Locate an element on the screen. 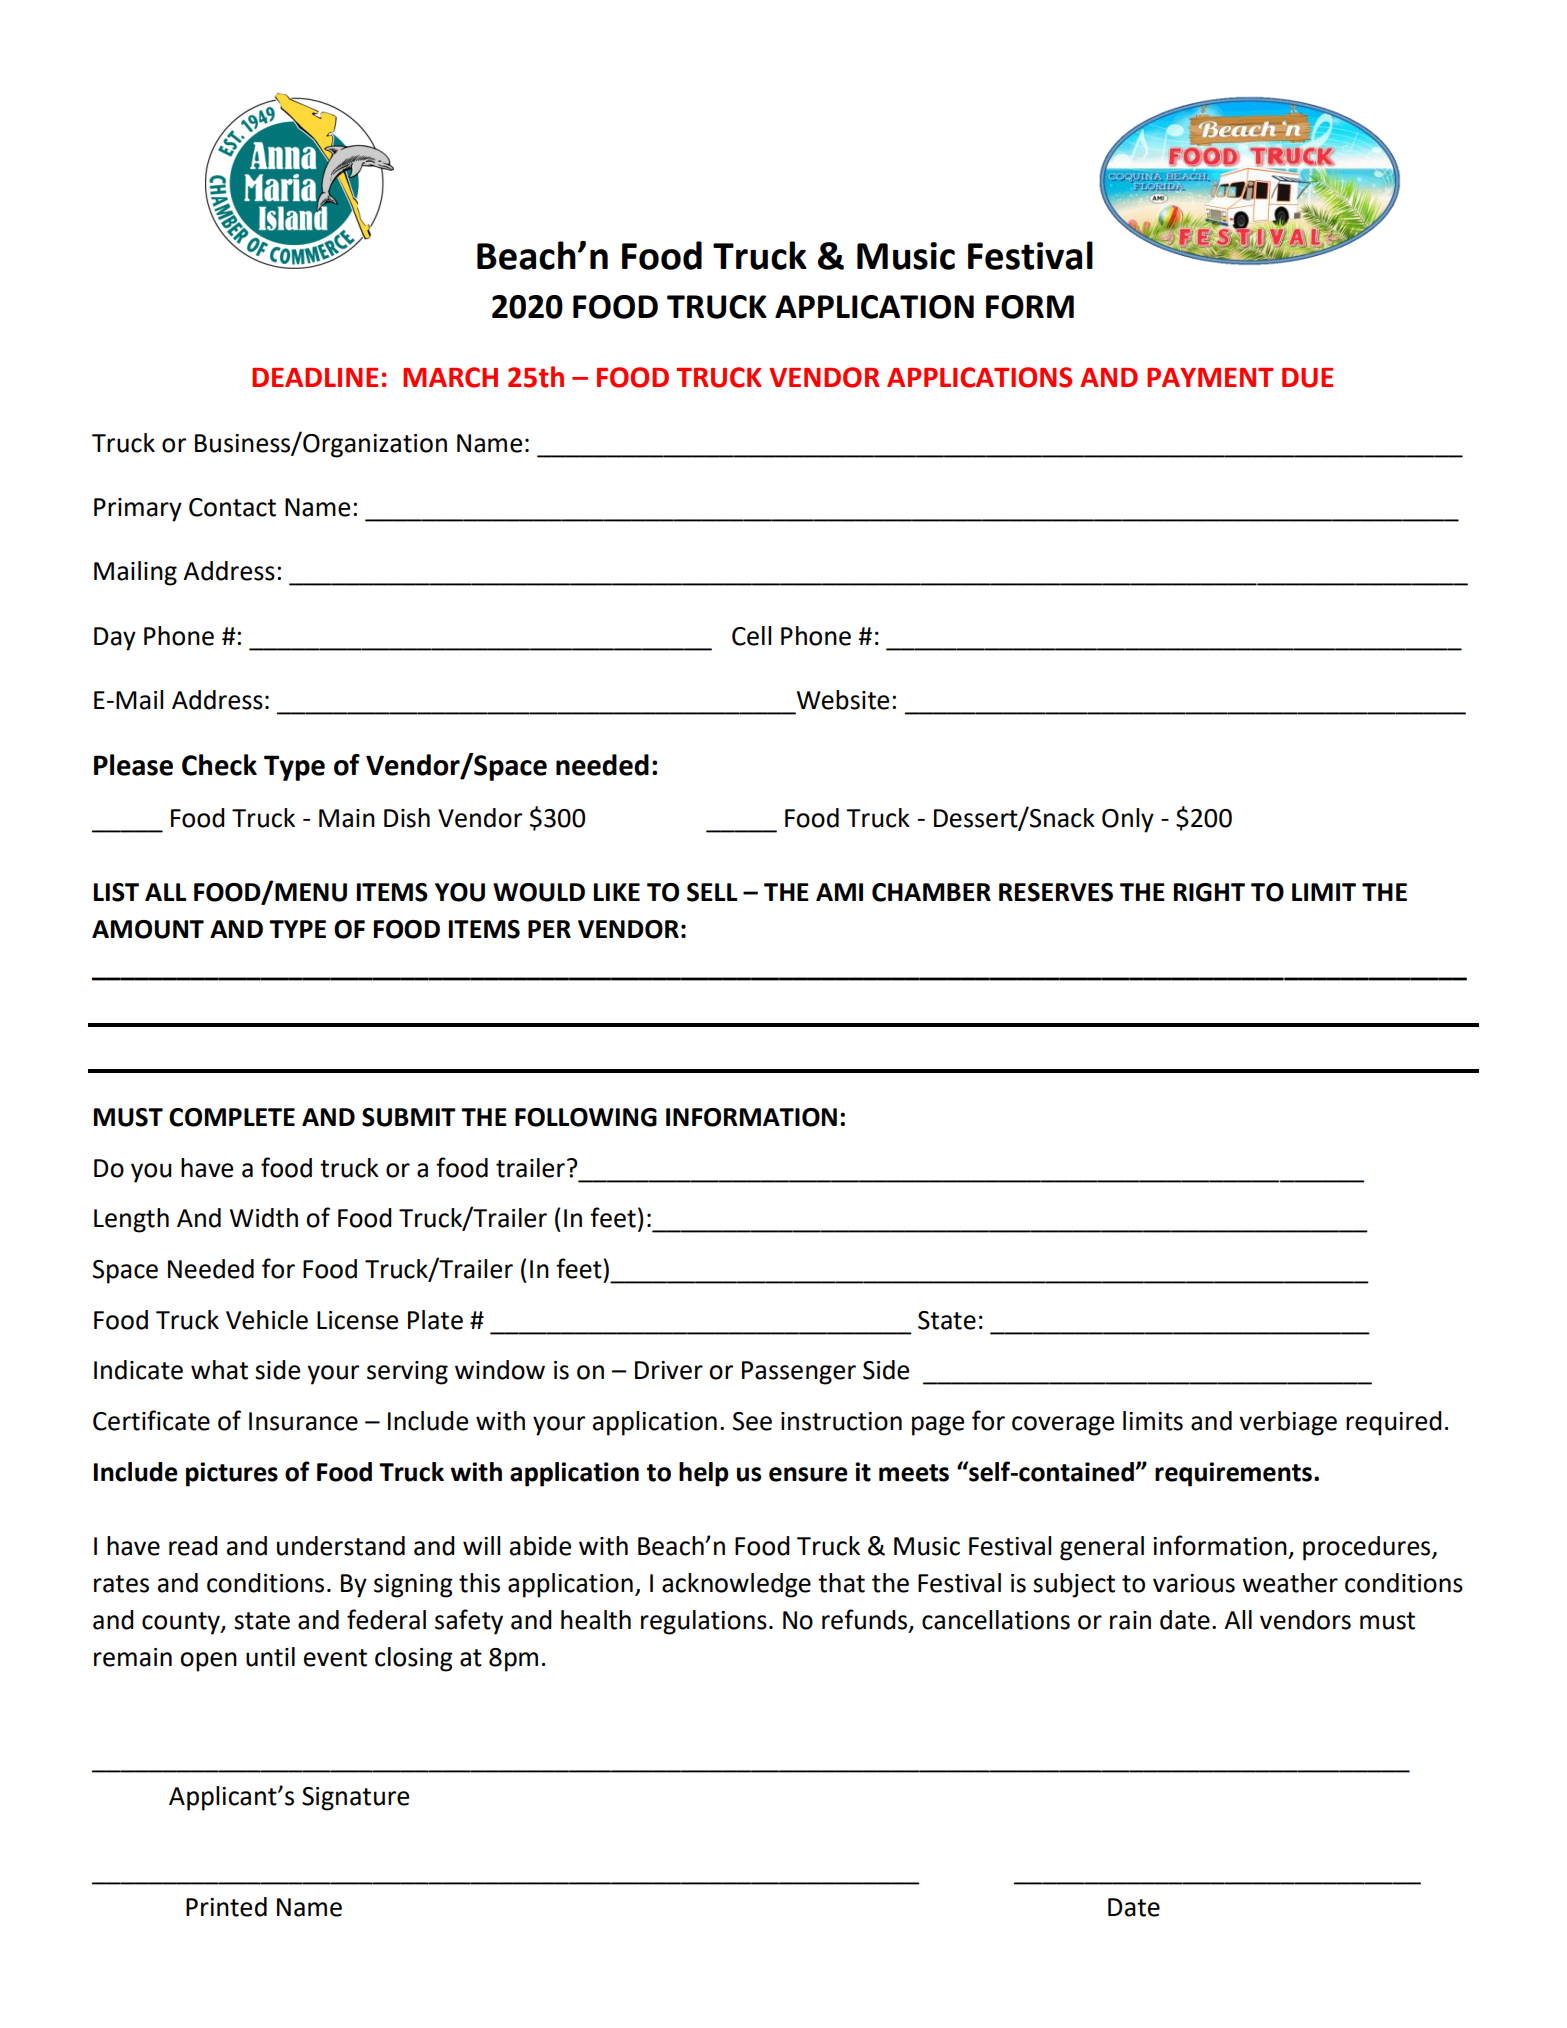  PAYMENT is located at coordinates (1210, 377).
